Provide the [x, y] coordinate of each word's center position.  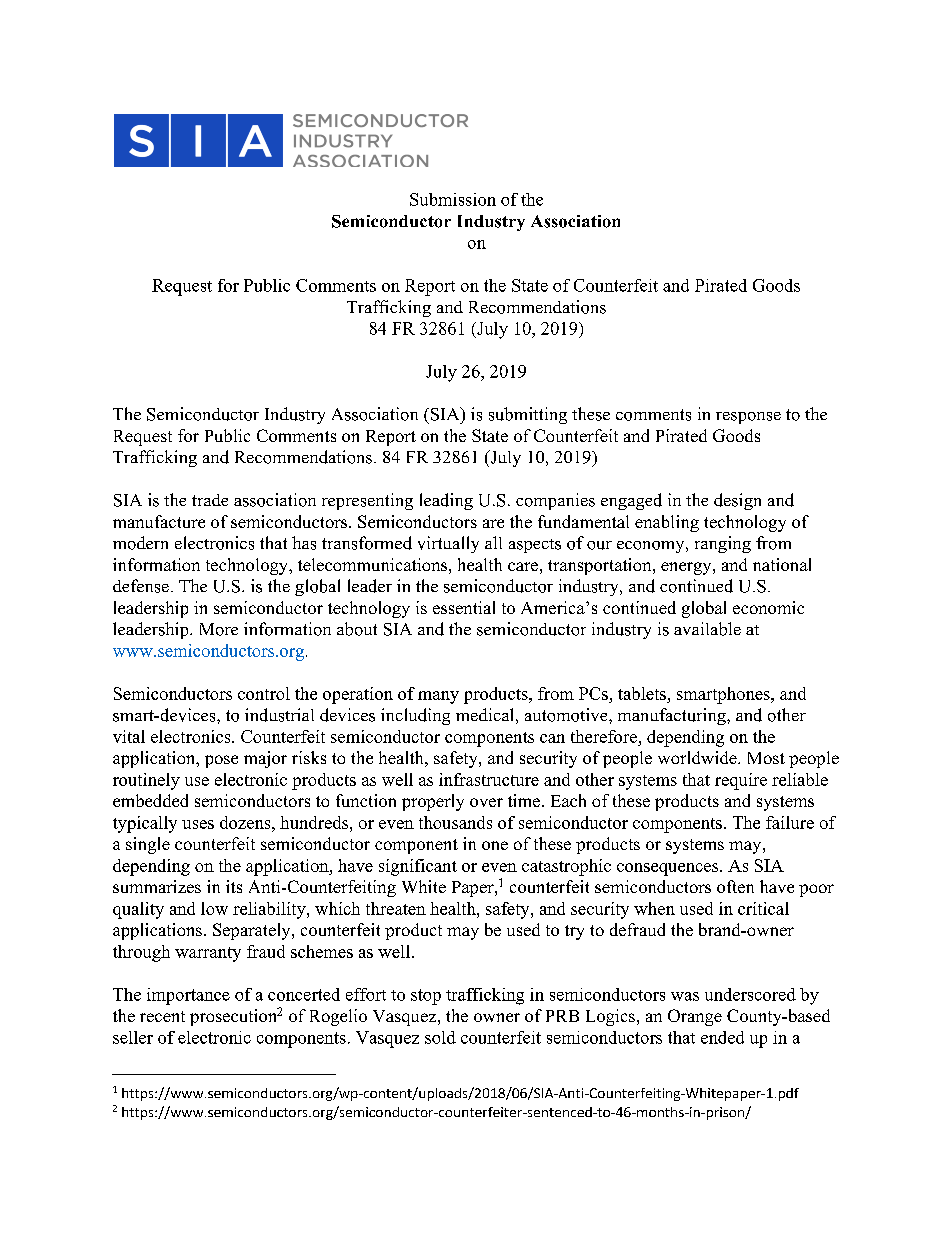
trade [210, 500]
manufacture [159, 521]
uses [198, 824]
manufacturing [673, 716]
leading [446, 501]
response [748, 418]
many [438, 697]
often [735, 886]
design [737, 501]
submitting [528, 415]
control [264, 693]
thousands [455, 822]
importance [188, 996]
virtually [448, 544]
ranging [723, 544]
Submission [453, 199]
